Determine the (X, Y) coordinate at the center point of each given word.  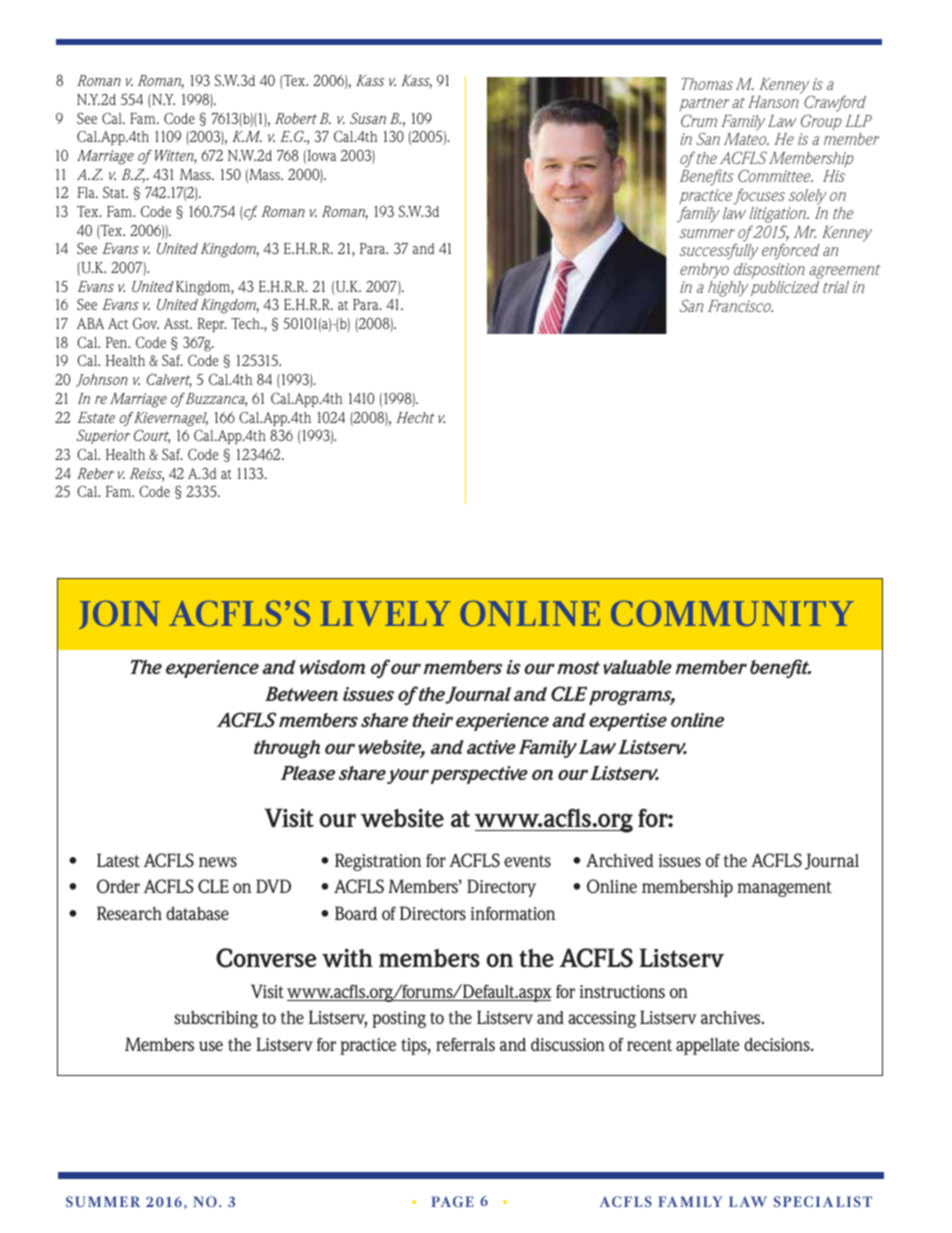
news (218, 862)
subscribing (216, 1019)
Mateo (746, 139)
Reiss (147, 475)
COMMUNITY (732, 613)
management (784, 889)
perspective (479, 775)
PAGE (452, 1201)
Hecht (415, 417)
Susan (368, 118)
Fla (87, 192)
